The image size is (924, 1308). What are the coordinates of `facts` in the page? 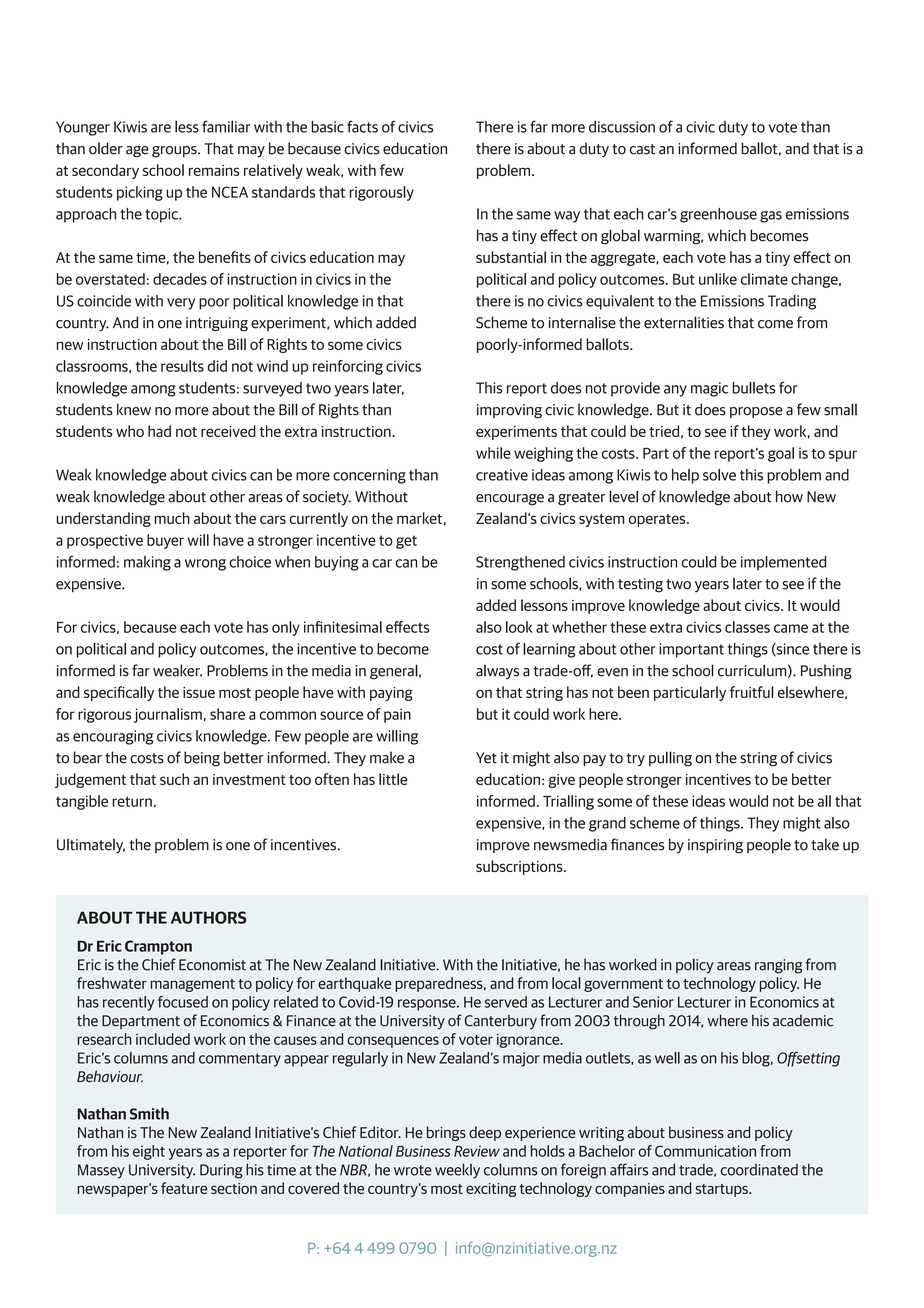 It's located at (362, 126).
